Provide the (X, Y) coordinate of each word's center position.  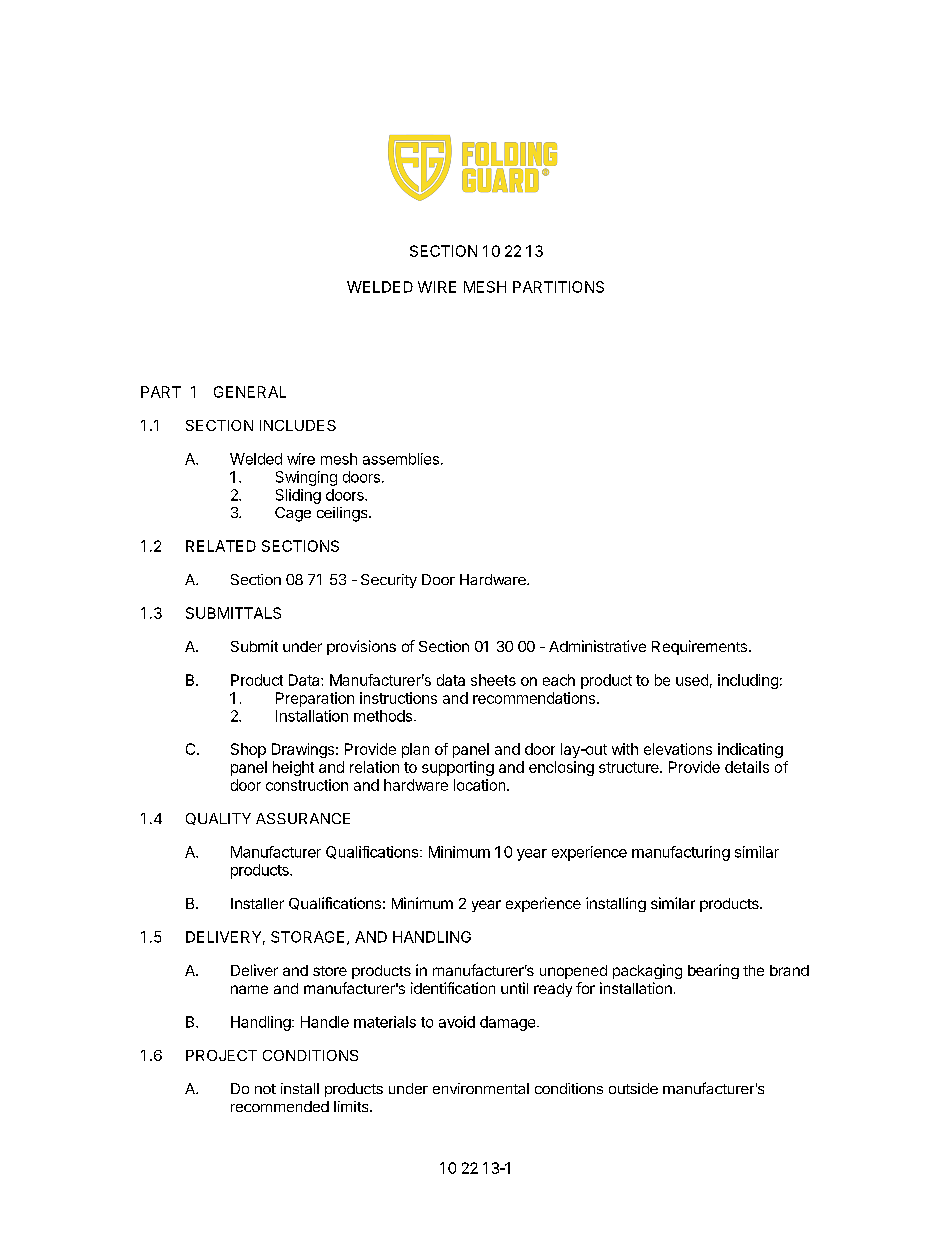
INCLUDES (298, 425)
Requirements (699, 647)
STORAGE (307, 937)
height (293, 768)
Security (389, 581)
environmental (481, 1088)
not (265, 1089)
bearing (713, 971)
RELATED (221, 546)
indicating (750, 750)
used (692, 680)
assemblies (401, 459)
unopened (573, 972)
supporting (458, 768)
